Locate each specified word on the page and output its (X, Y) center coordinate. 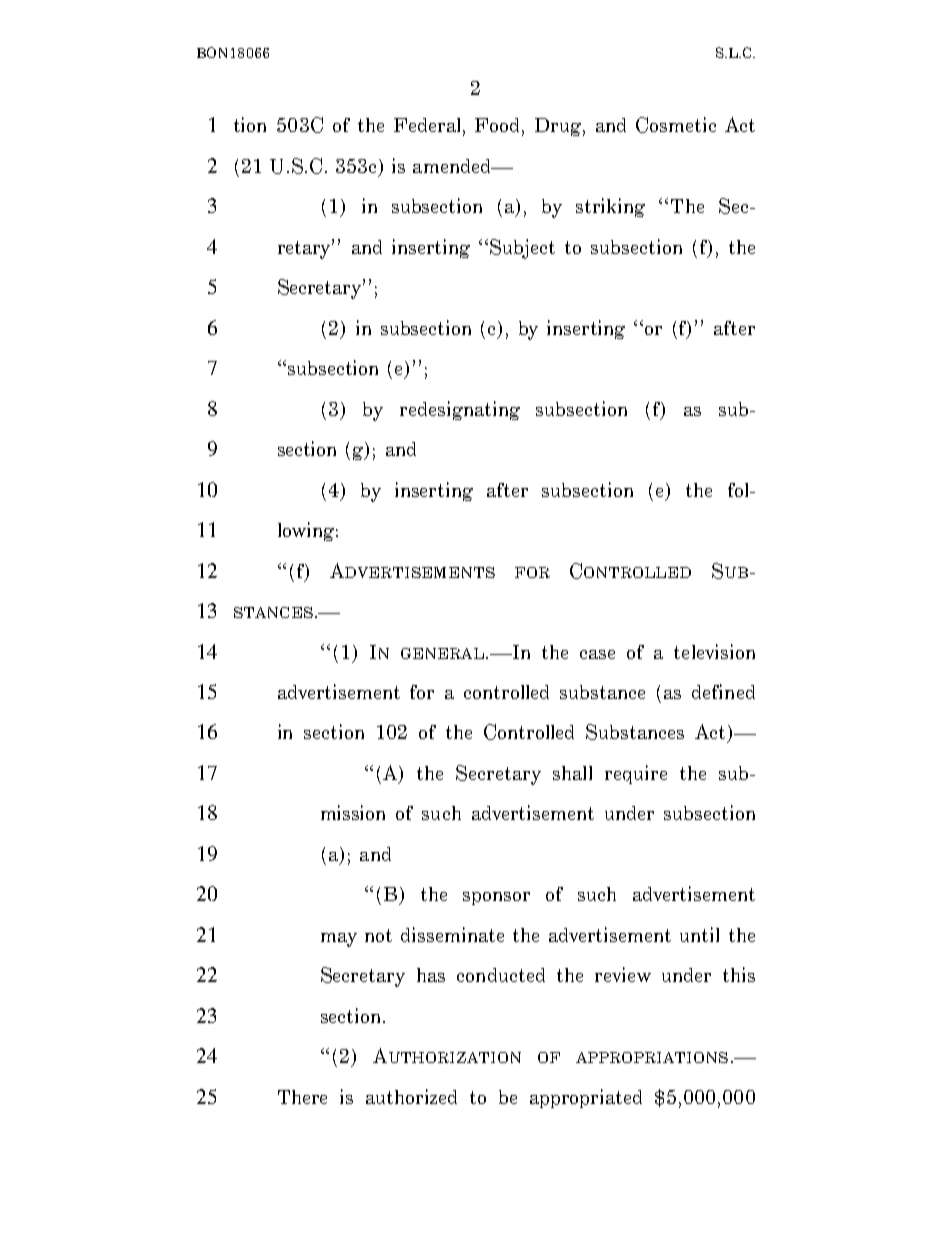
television (714, 651)
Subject (522, 249)
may (339, 940)
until (699, 934)
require (636, 774)
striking (610, 207)
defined (723, 691)
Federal (429, 126)
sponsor (496, 898)
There (302, 1097)
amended (453, 166)
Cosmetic (676, 125)
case (597, 654)
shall (572, 773)
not (378, 935)
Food (499, 126)
